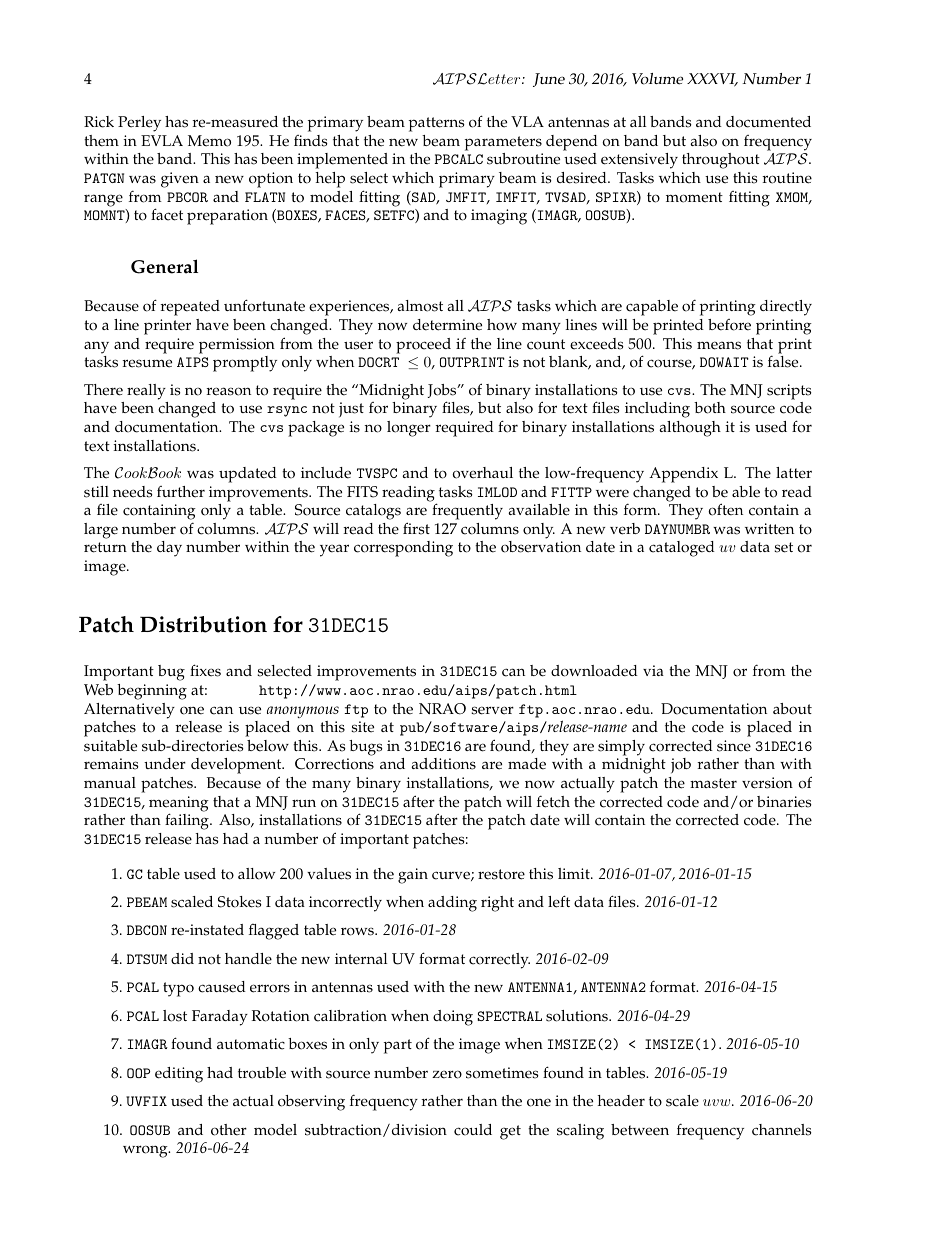 The height and width of the screenshot is (1233, 952). I want to click on between, so click(640, 1130).
